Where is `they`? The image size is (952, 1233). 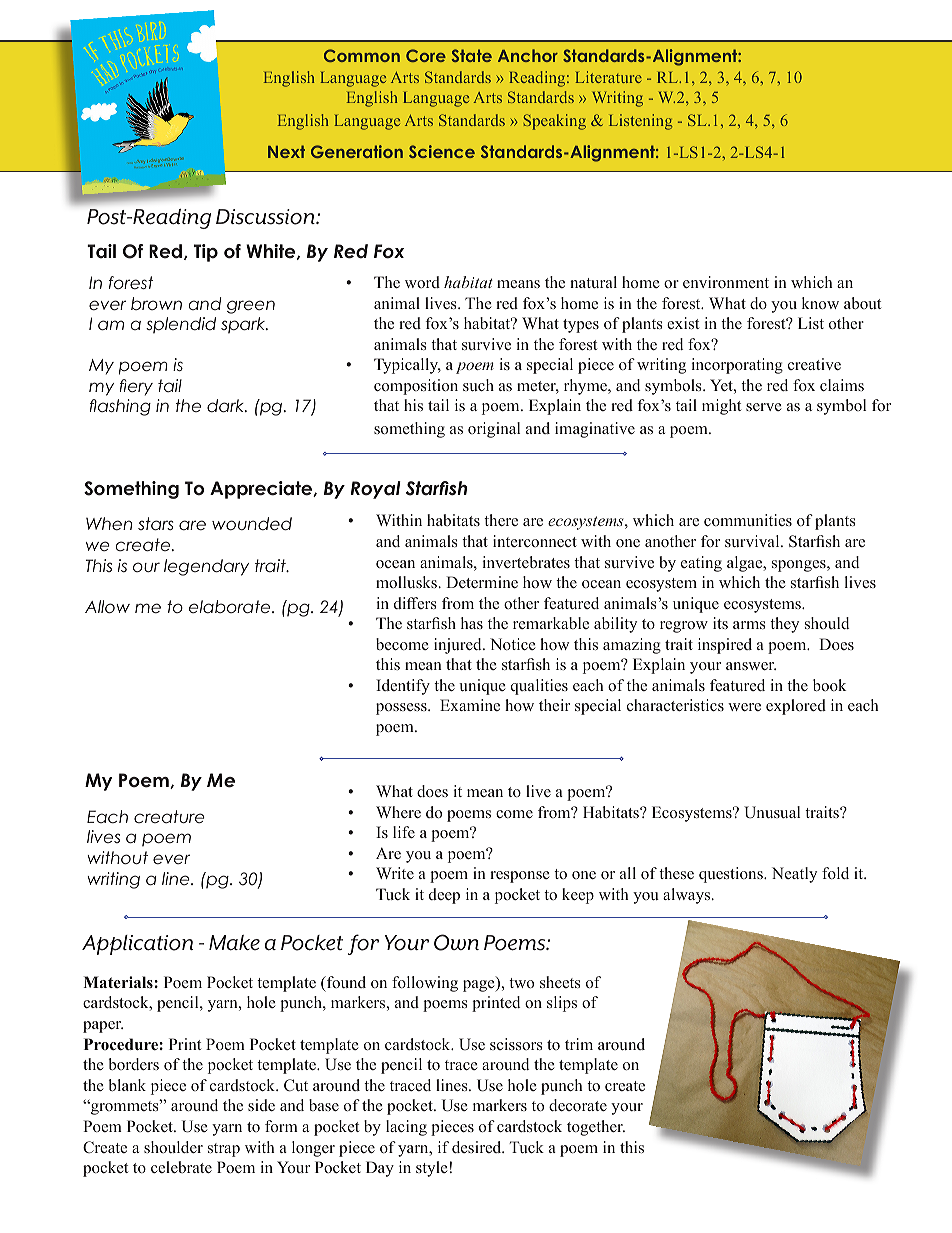 they is located at coordinates (784, 625).
